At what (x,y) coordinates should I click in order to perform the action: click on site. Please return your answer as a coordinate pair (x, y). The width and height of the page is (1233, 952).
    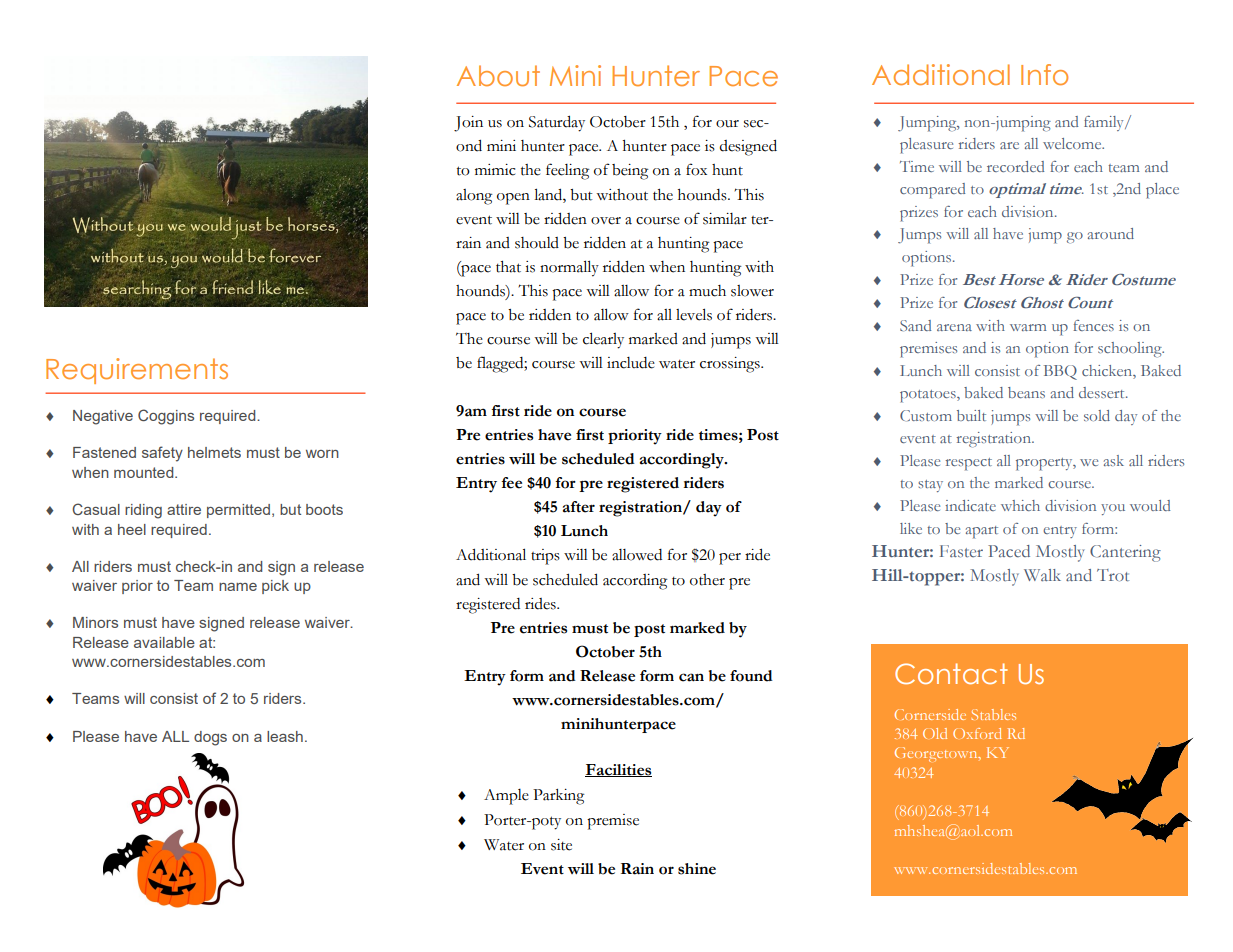
    Looking at the image, I should click on (561, 845).
